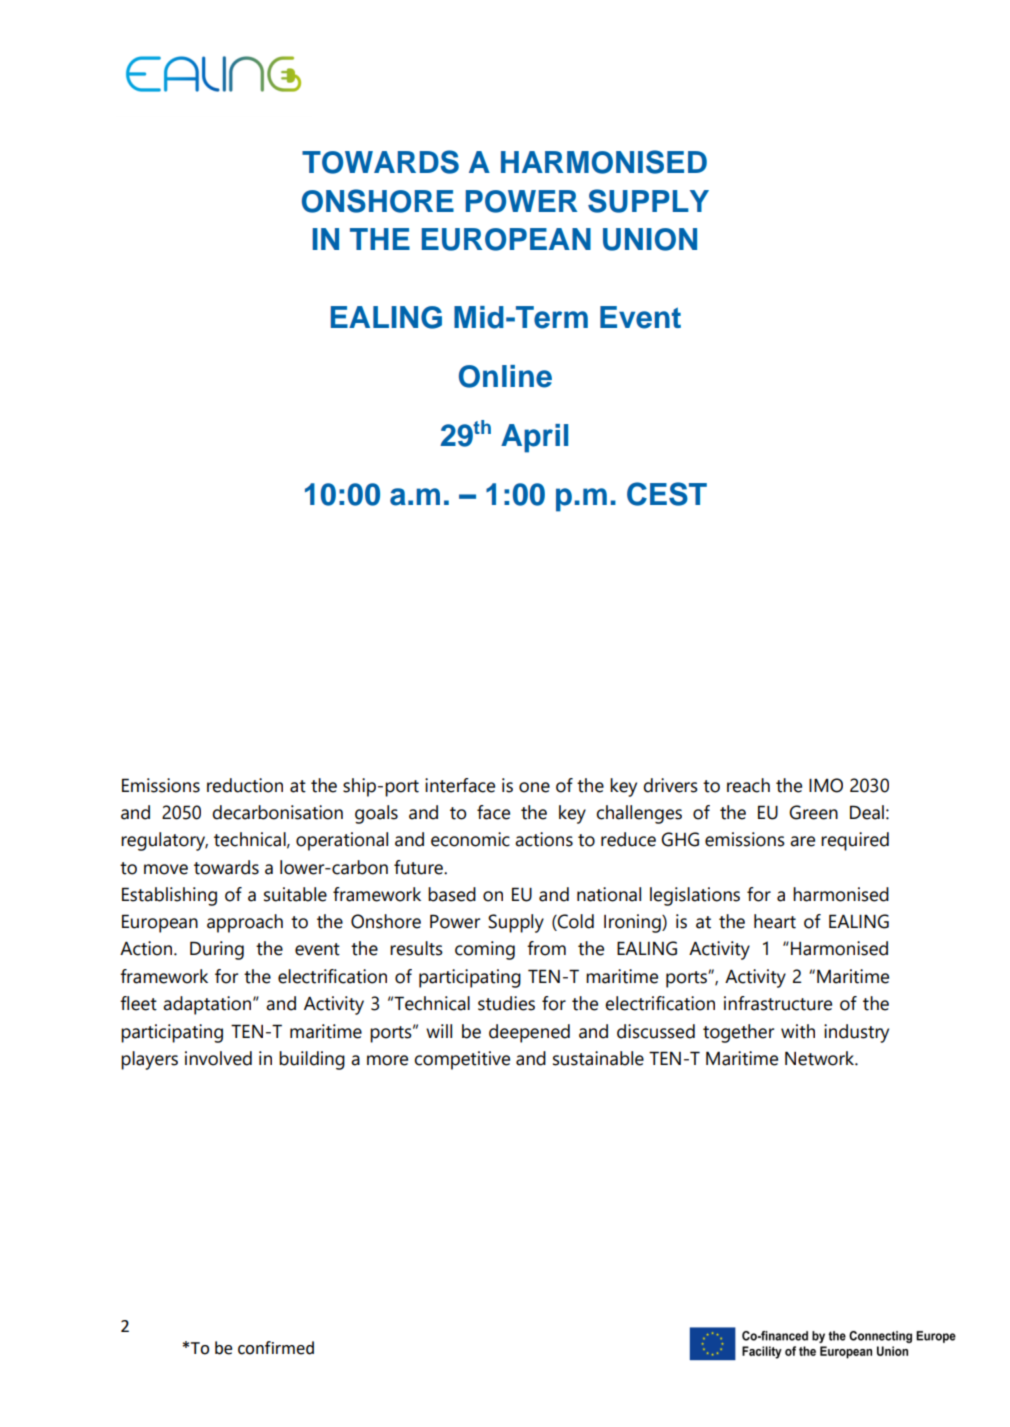 This page has height=1427, width=1010. I want to click on together, so click(738, 1033).
